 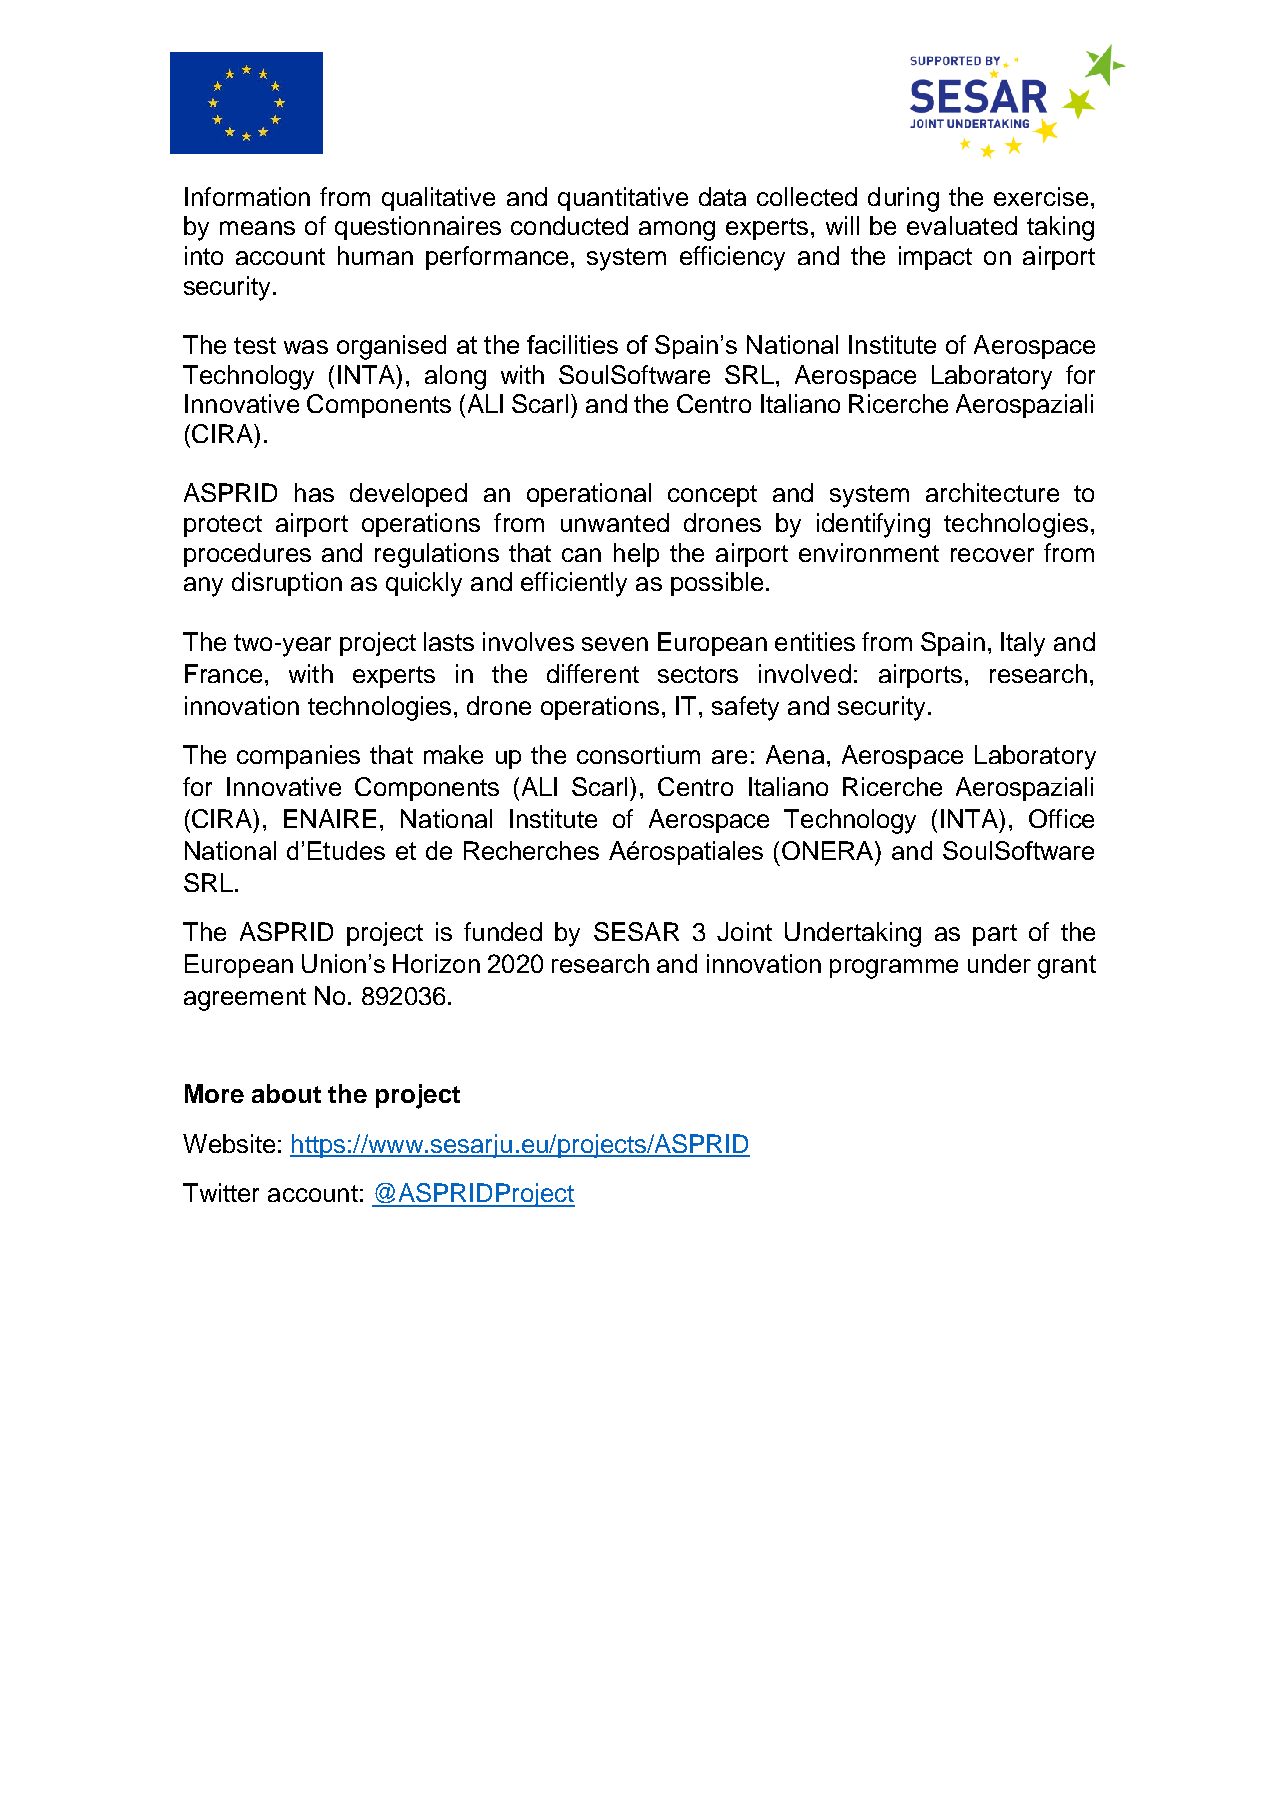 I want to click on Italy, so click(x=1023, y=644).
